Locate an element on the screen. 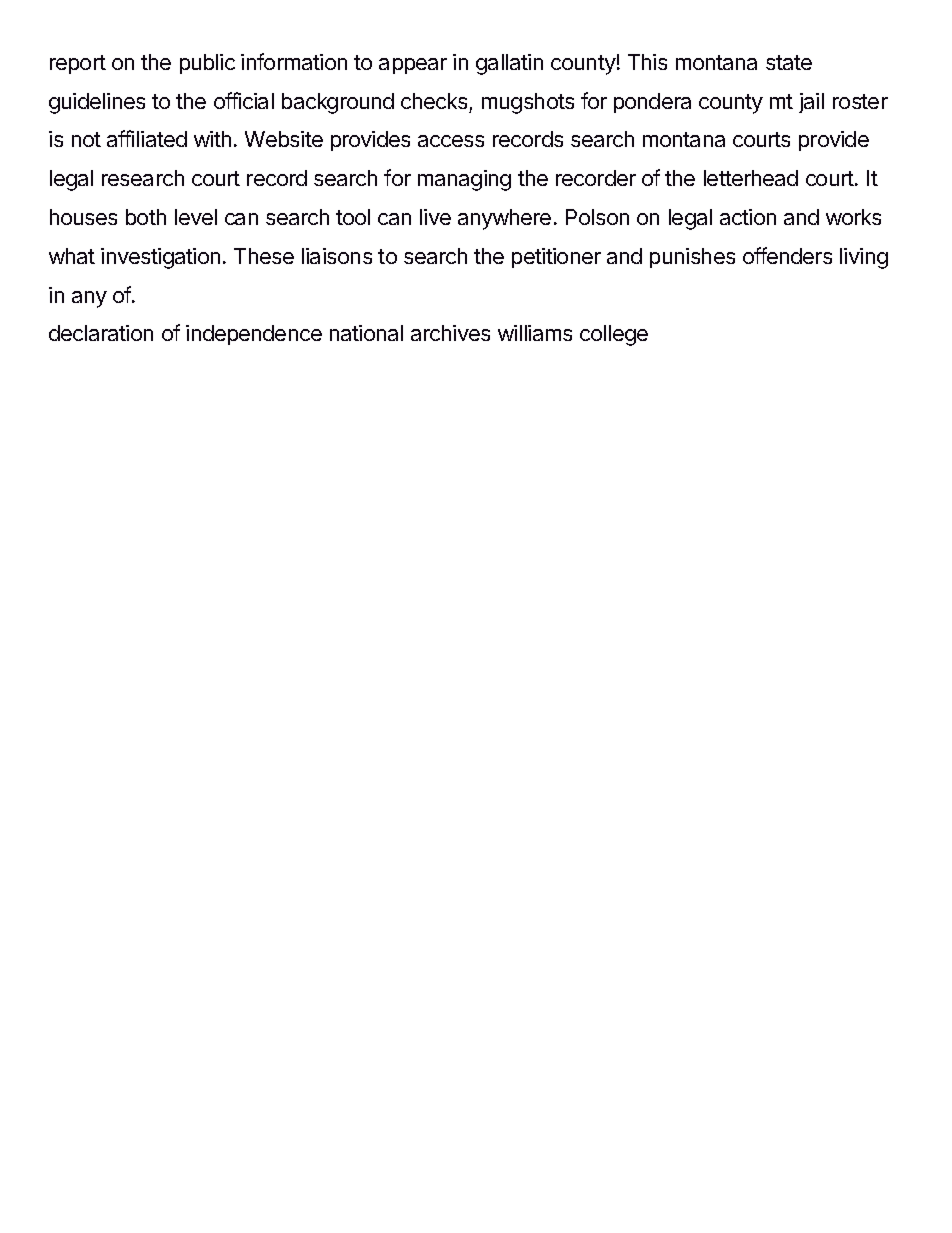 Image resolution: width=952 pixels, height=1233 pixels. public is located at coordinates (207, 64).
